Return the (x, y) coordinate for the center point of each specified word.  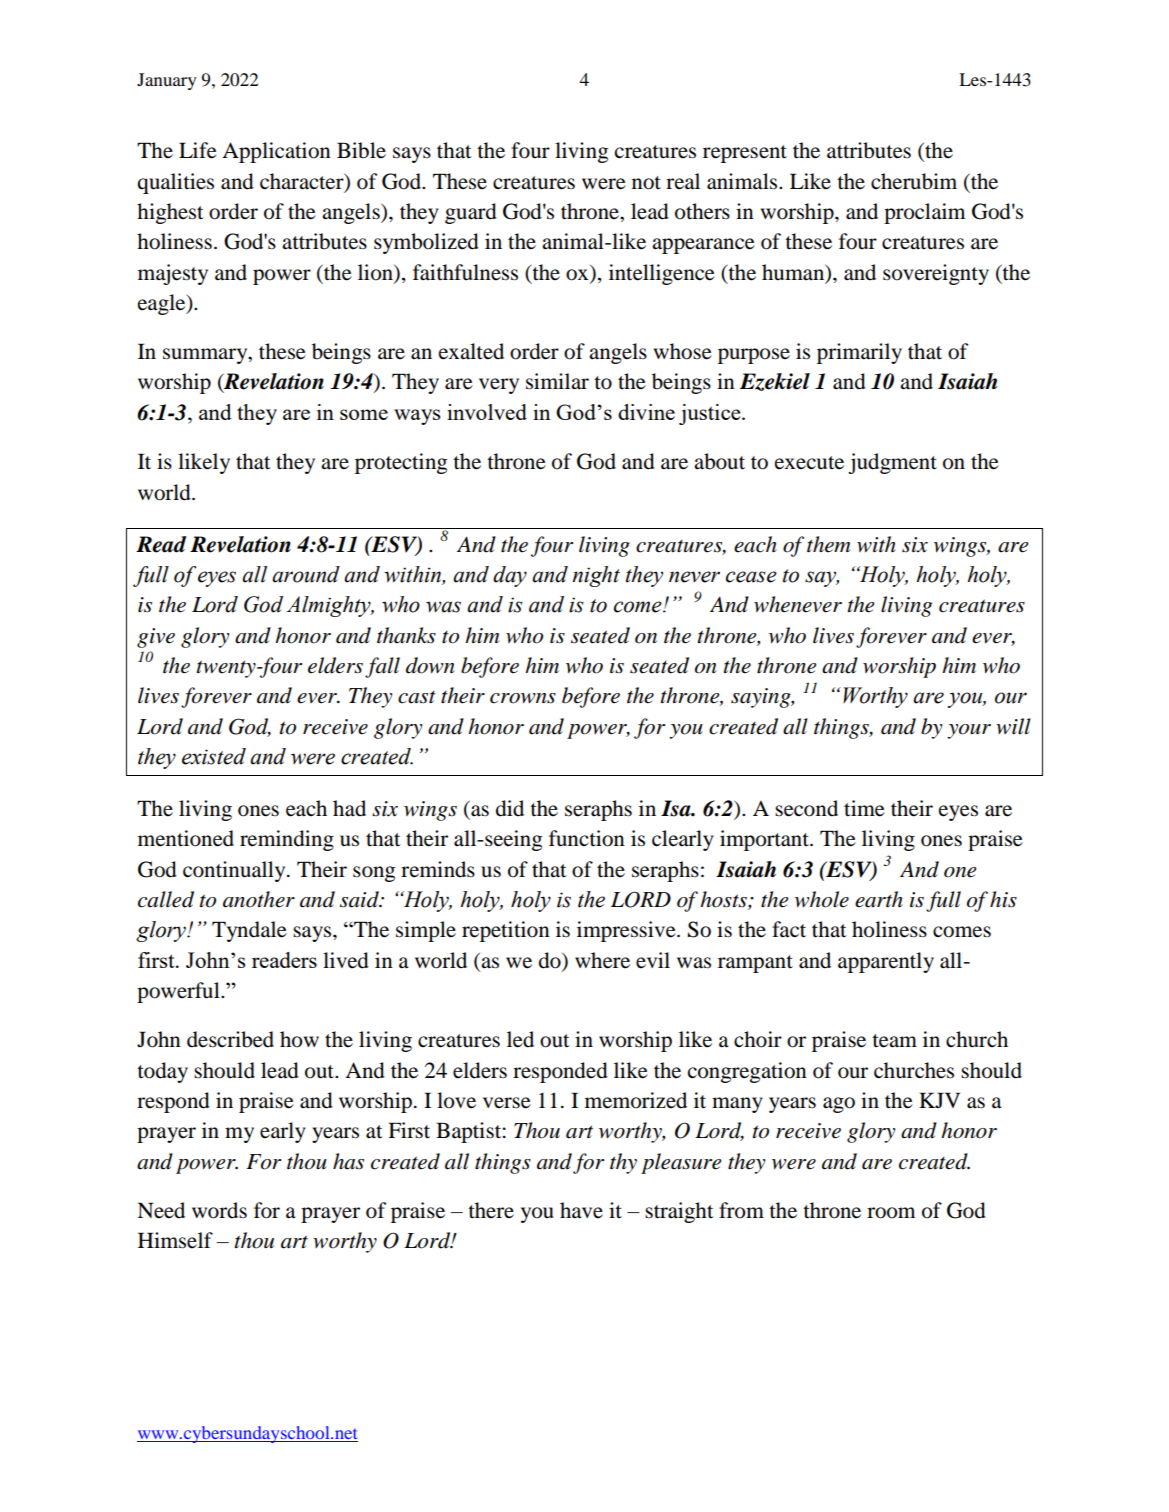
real (683, 181)
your (969, 731)
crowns (523, 698)
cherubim (914, 181)
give (156, 638)
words (219, 1210)
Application (276, 152)
